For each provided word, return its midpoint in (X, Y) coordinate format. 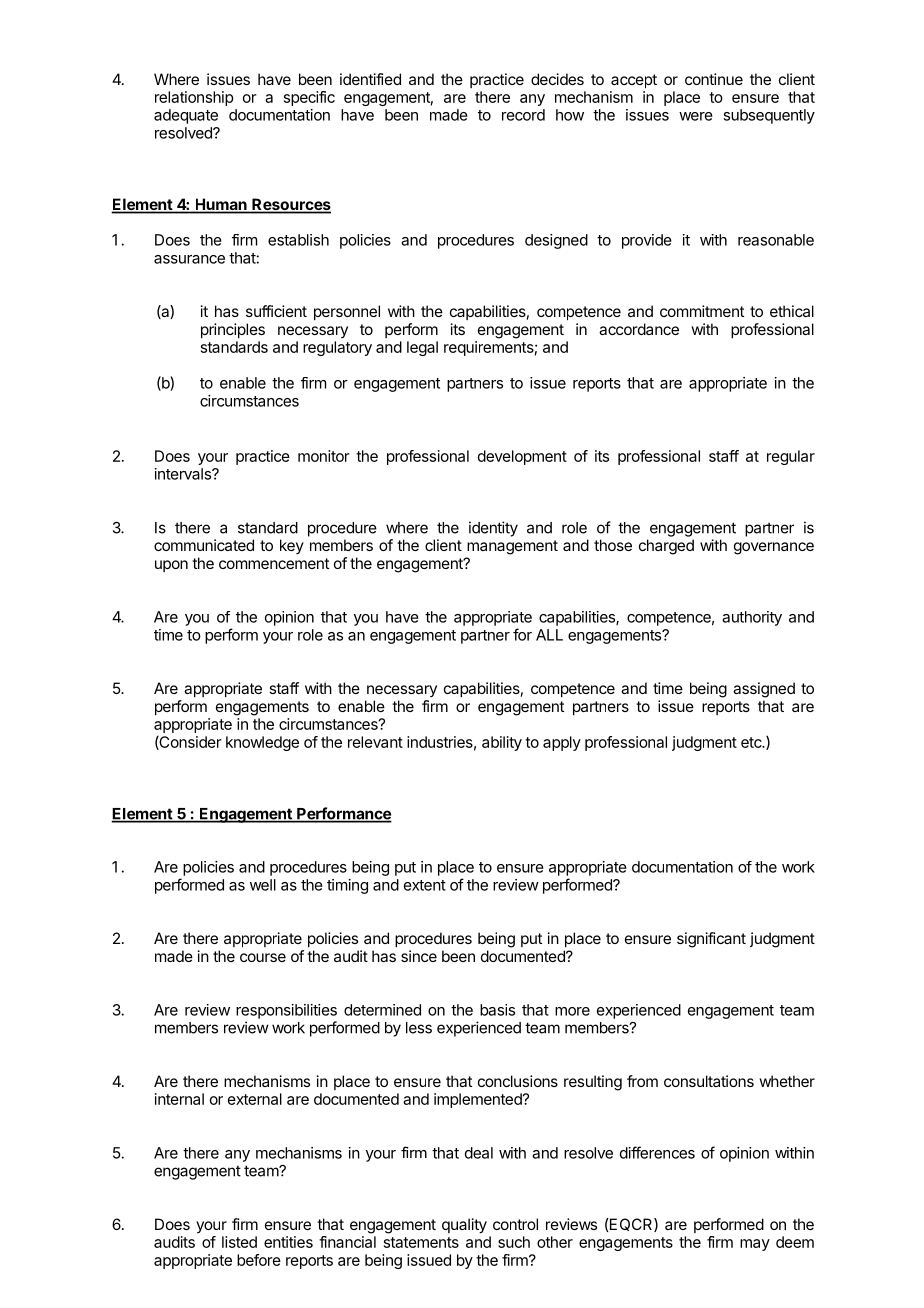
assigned (764, 690)
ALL (549, 635)
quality (464, 1226)
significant (711, 940)
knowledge (262, 743)
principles (233, 330)
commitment (702, 311)
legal (422, 348)
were (696, 116)
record (523, 115)
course (263, 957)
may (755, 1245)
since (419, 956)
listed (239, 1242)
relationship (194, 98)
